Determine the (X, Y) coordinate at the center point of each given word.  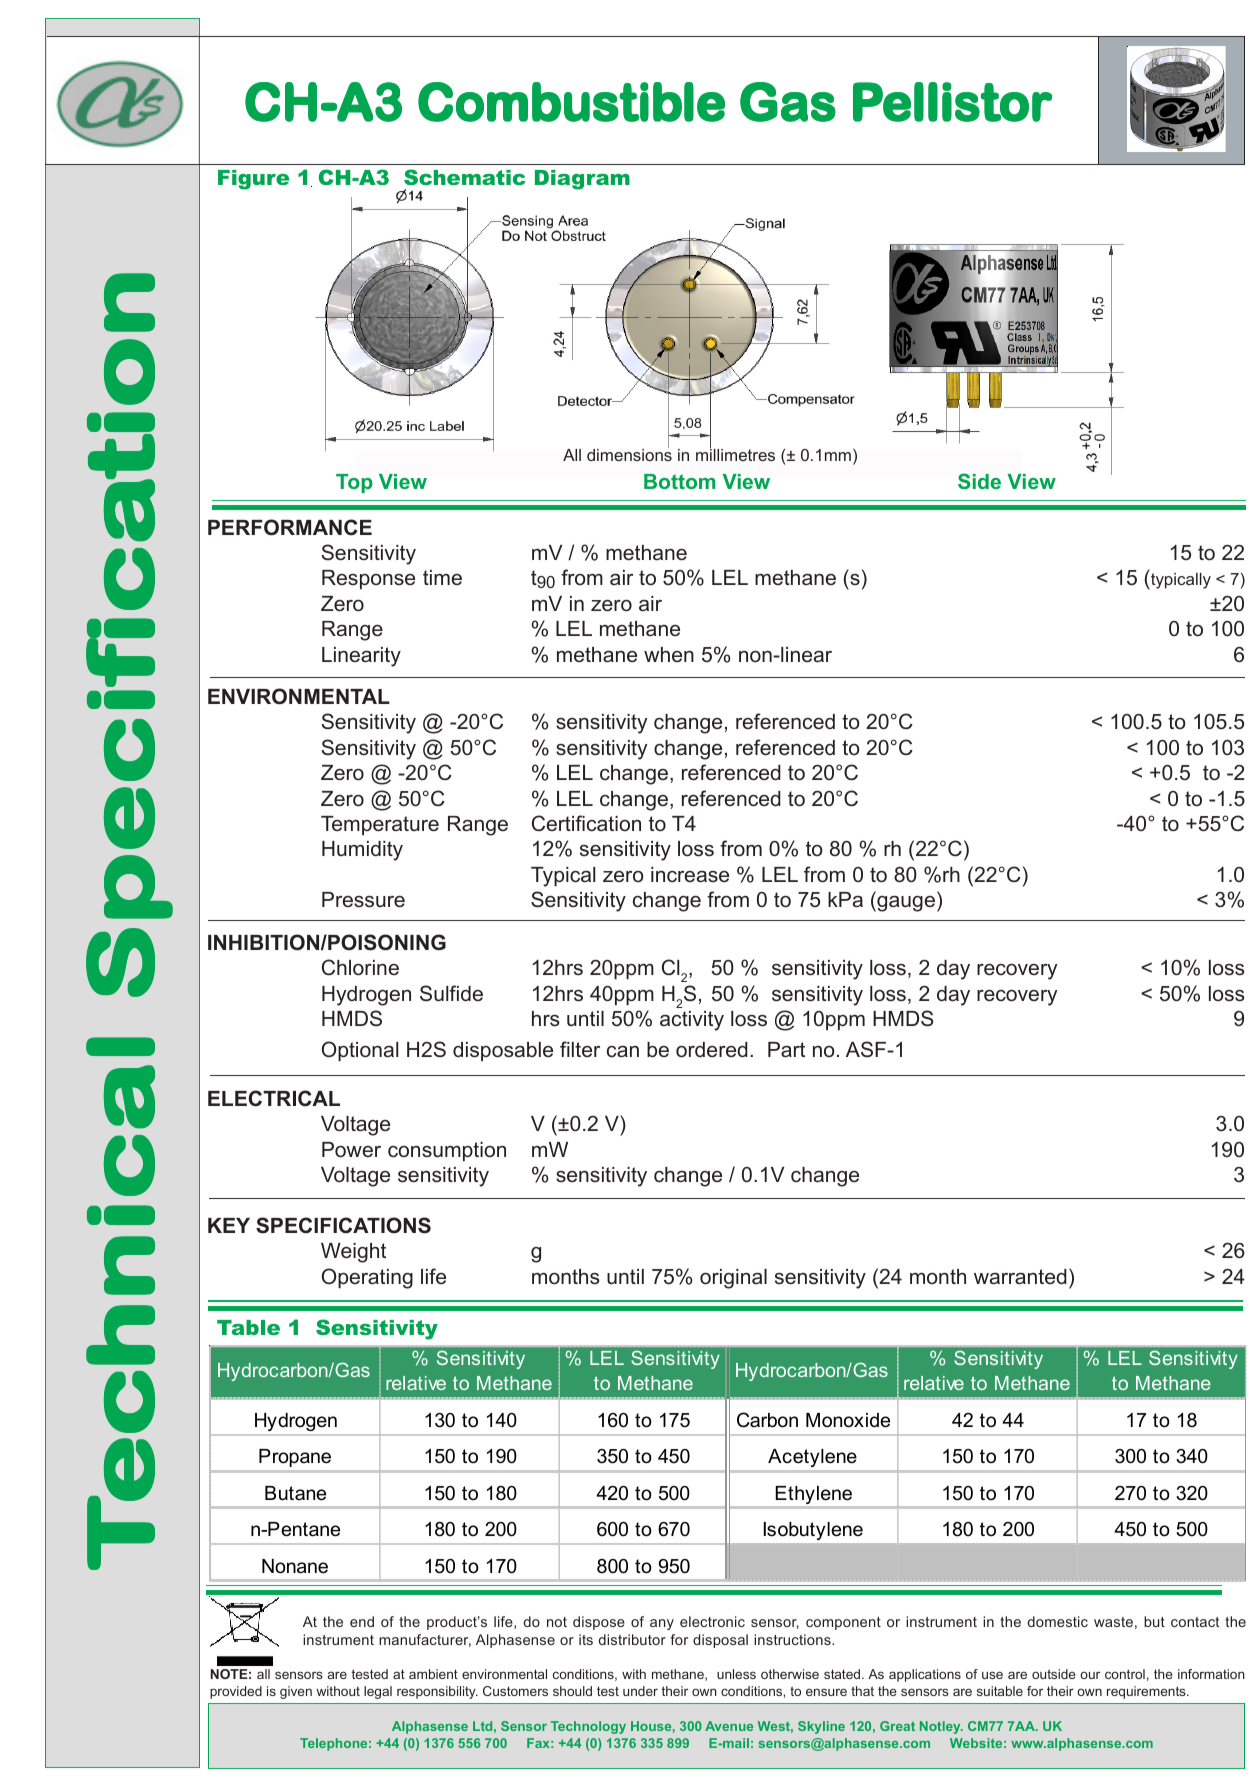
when (669, 654)
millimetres (735, 454)
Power (351, 1150)
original (733, 1279)
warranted (1020, 1277)
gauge (905, 904)
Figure (253, 180)
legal (378, 1692)
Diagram (582, 180)
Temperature (380, 825)
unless (736, 1674)
